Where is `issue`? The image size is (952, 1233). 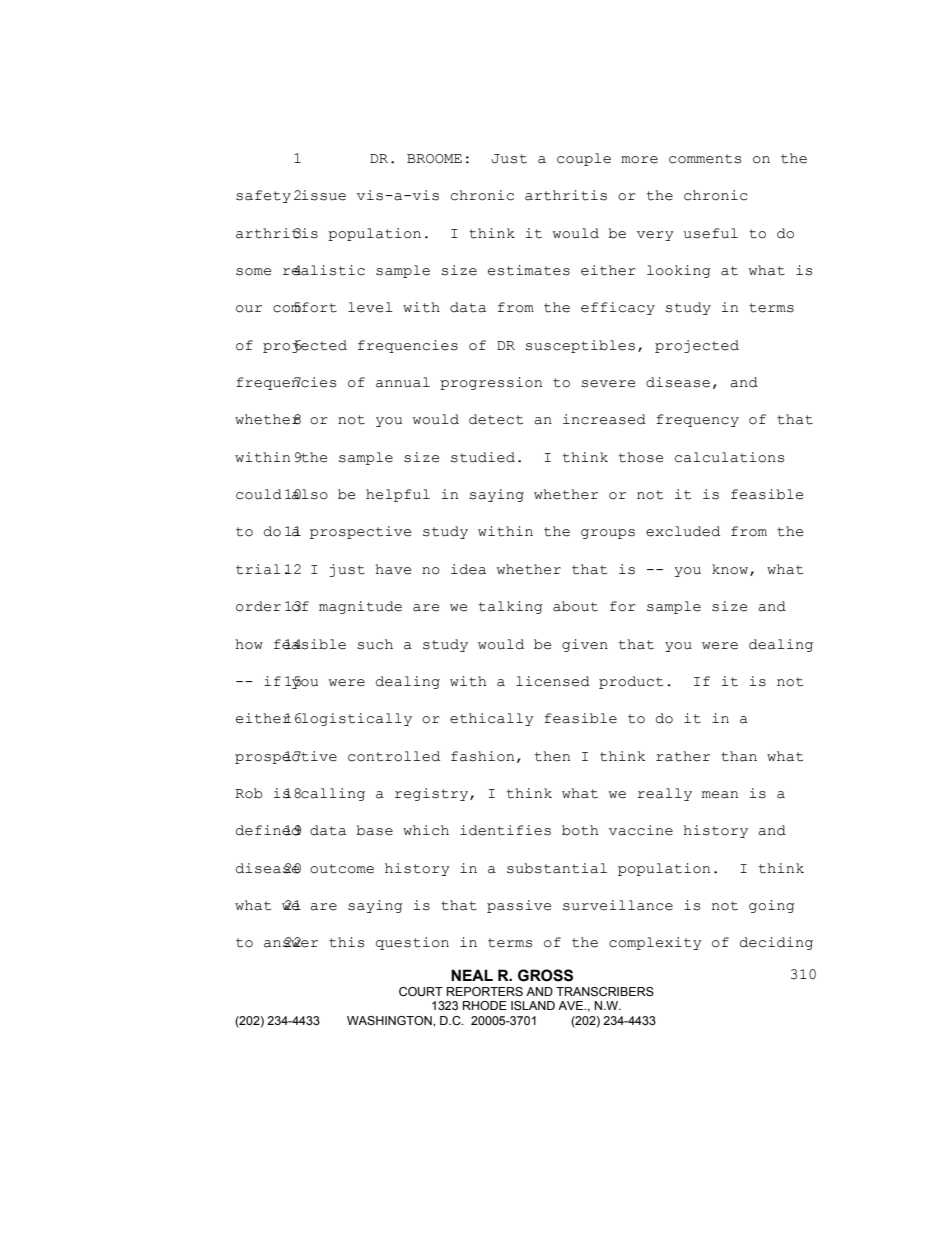 issue is located at coordinates (323, 195).
